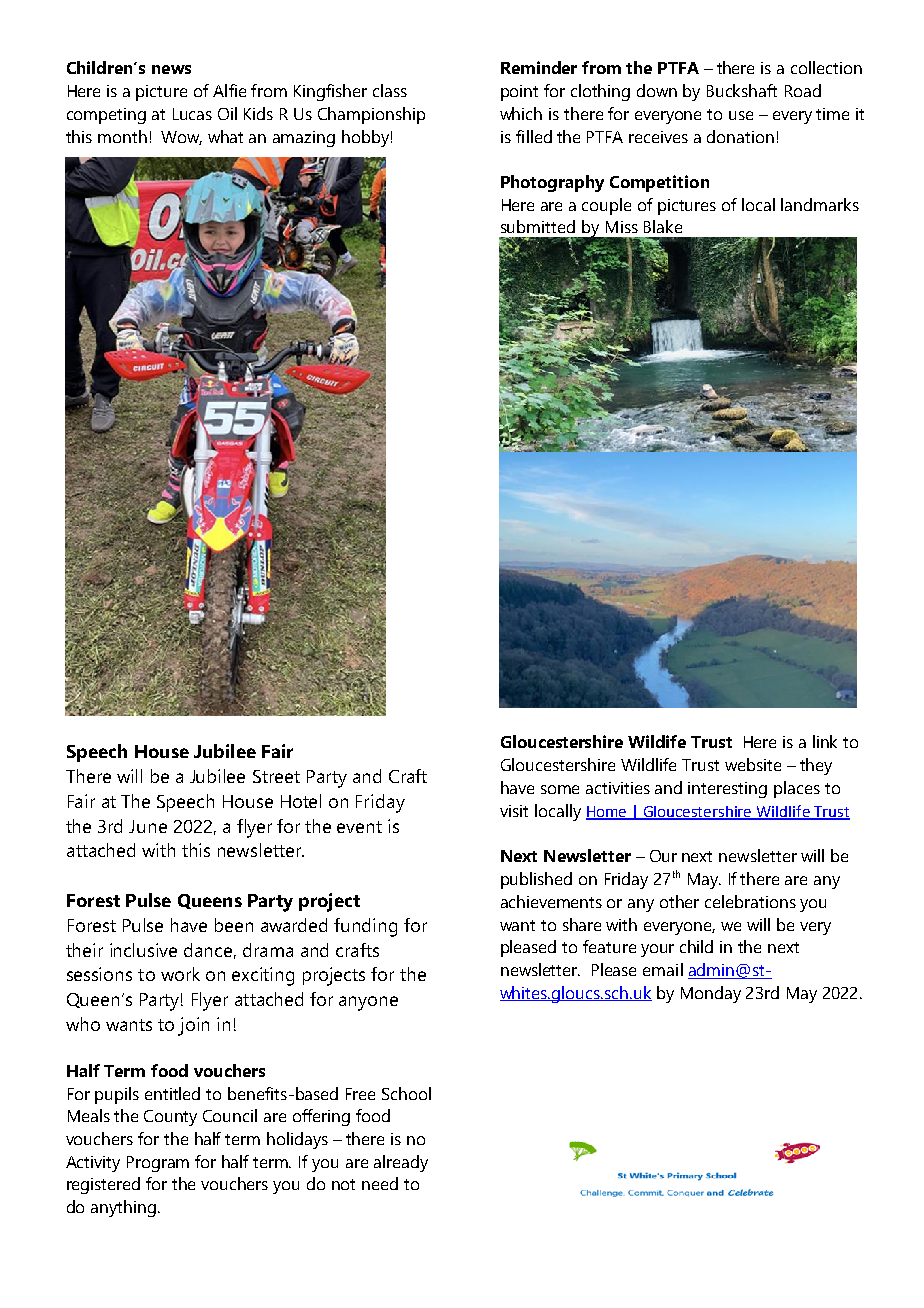 Image resolution: width=924 pixels, height=1308 pixels. Describe the element at coordinates (158, 1164) in the screenshot. I see `Program` at that location.
